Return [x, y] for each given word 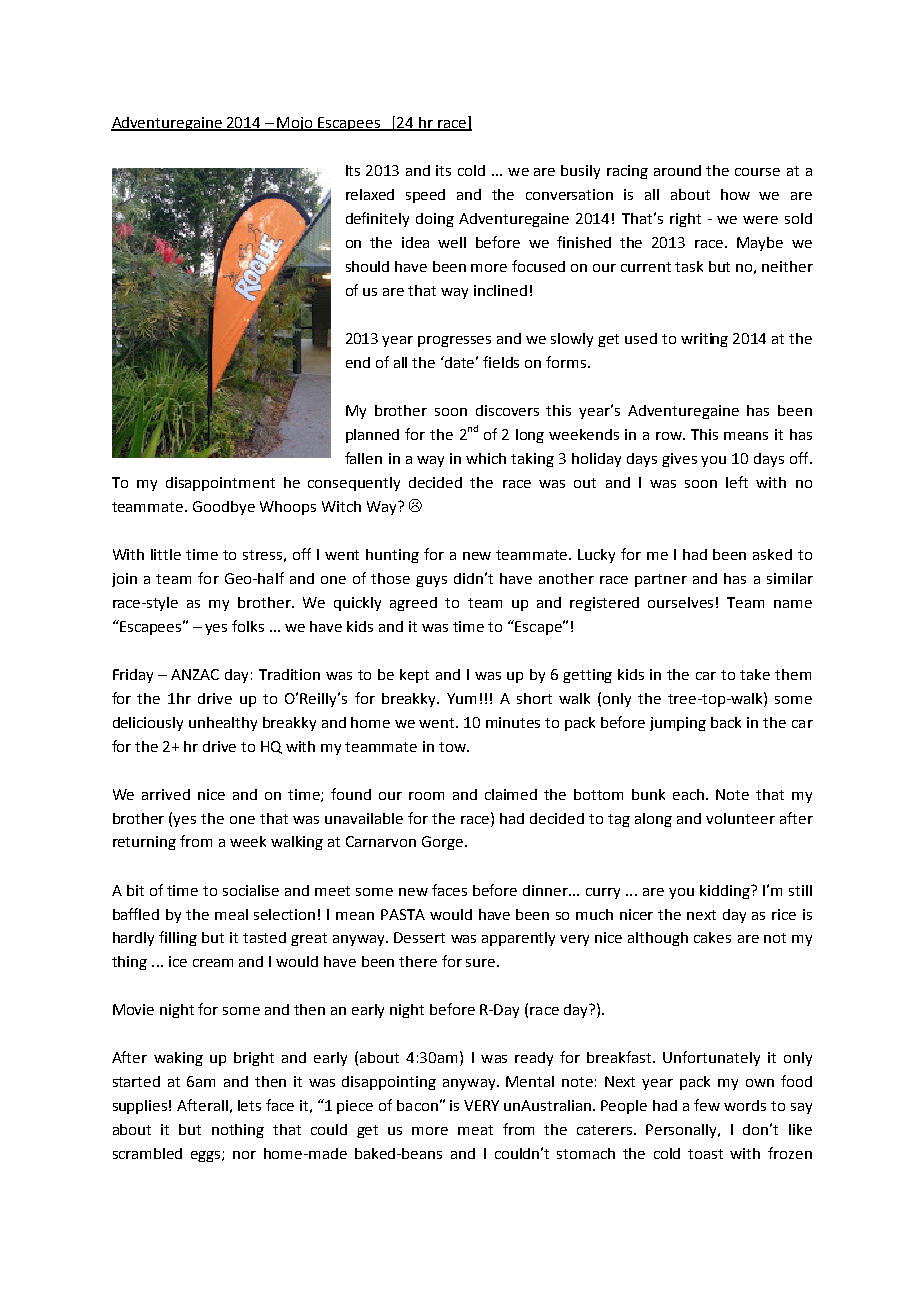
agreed [413, 604]
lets [249, 1105]
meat [475, 1130]
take [755, 674]
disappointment [220, 484]
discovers [507, 410]
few [707, 1105]
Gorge [444, 843]
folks [248, 626]
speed [425, 196]
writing [704, 340]
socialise [251, 890]
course [757, 172]
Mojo [296, 124]
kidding [726, 892]
